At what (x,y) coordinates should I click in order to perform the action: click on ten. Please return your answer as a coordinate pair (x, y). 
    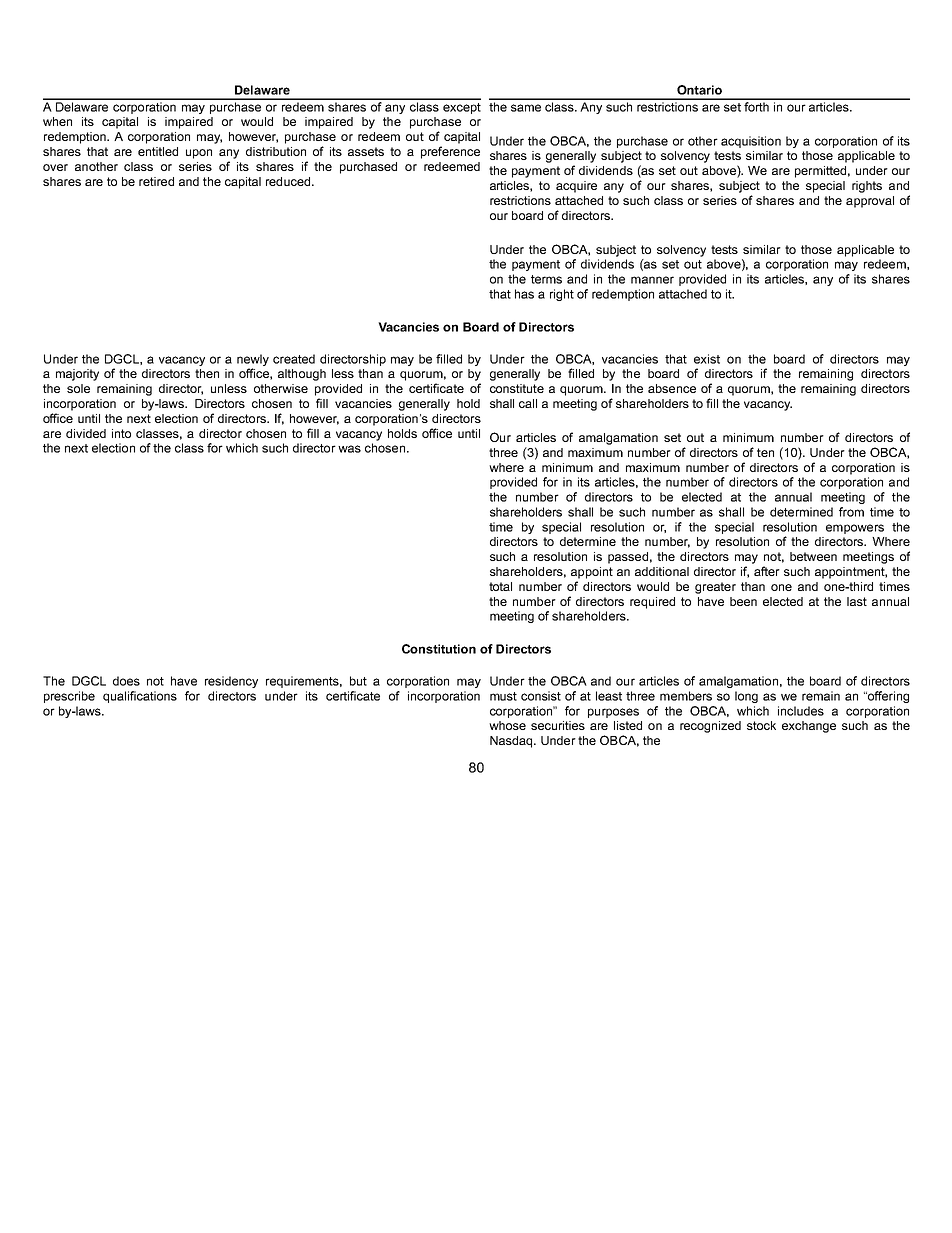
    Looking at the image, I should click on (765, 452).
